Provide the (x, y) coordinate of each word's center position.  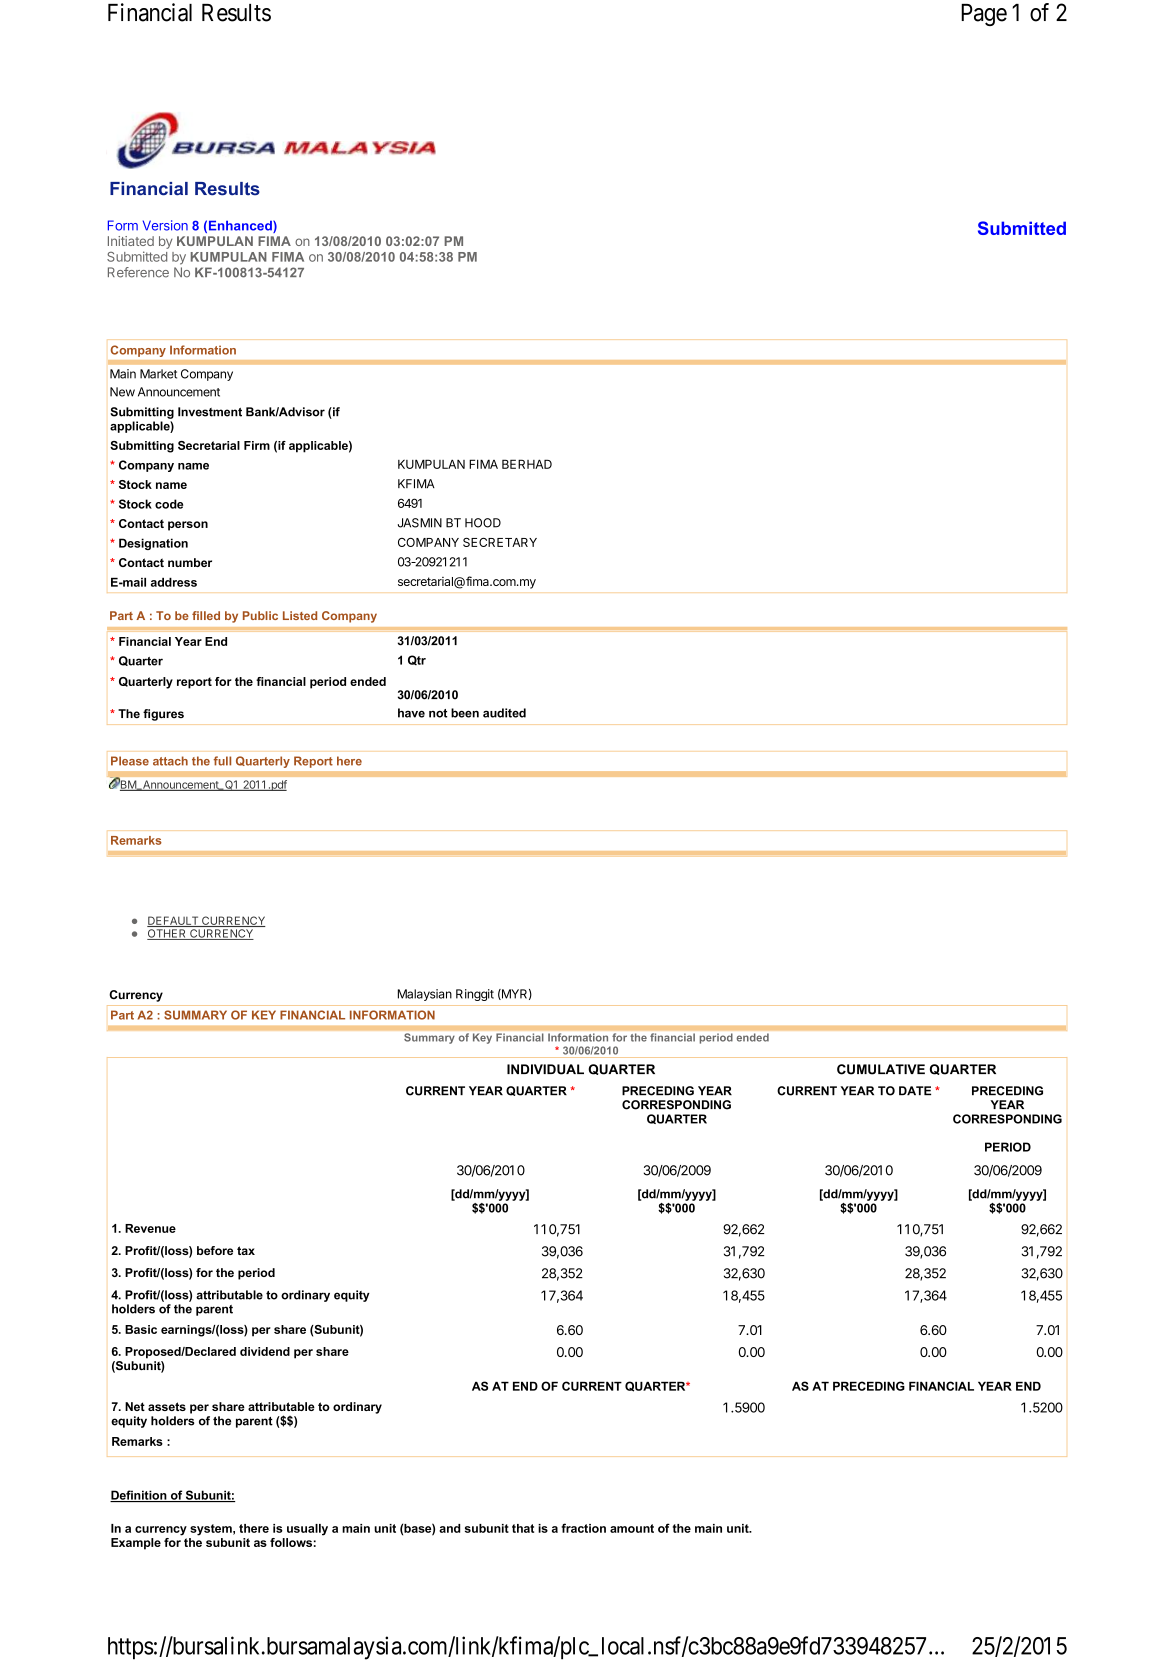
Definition (139, 1496)
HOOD (483, 523)
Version (165, 225)
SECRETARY (500, 542)
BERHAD (527, 464)
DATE (915, 1090)
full (222, 761)
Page (984, 15)
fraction (583, 1528)
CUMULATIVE (881, 1069)
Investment (210, 412)
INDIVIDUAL (545, 1069)
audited (504, 713)
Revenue (150, 1228)
